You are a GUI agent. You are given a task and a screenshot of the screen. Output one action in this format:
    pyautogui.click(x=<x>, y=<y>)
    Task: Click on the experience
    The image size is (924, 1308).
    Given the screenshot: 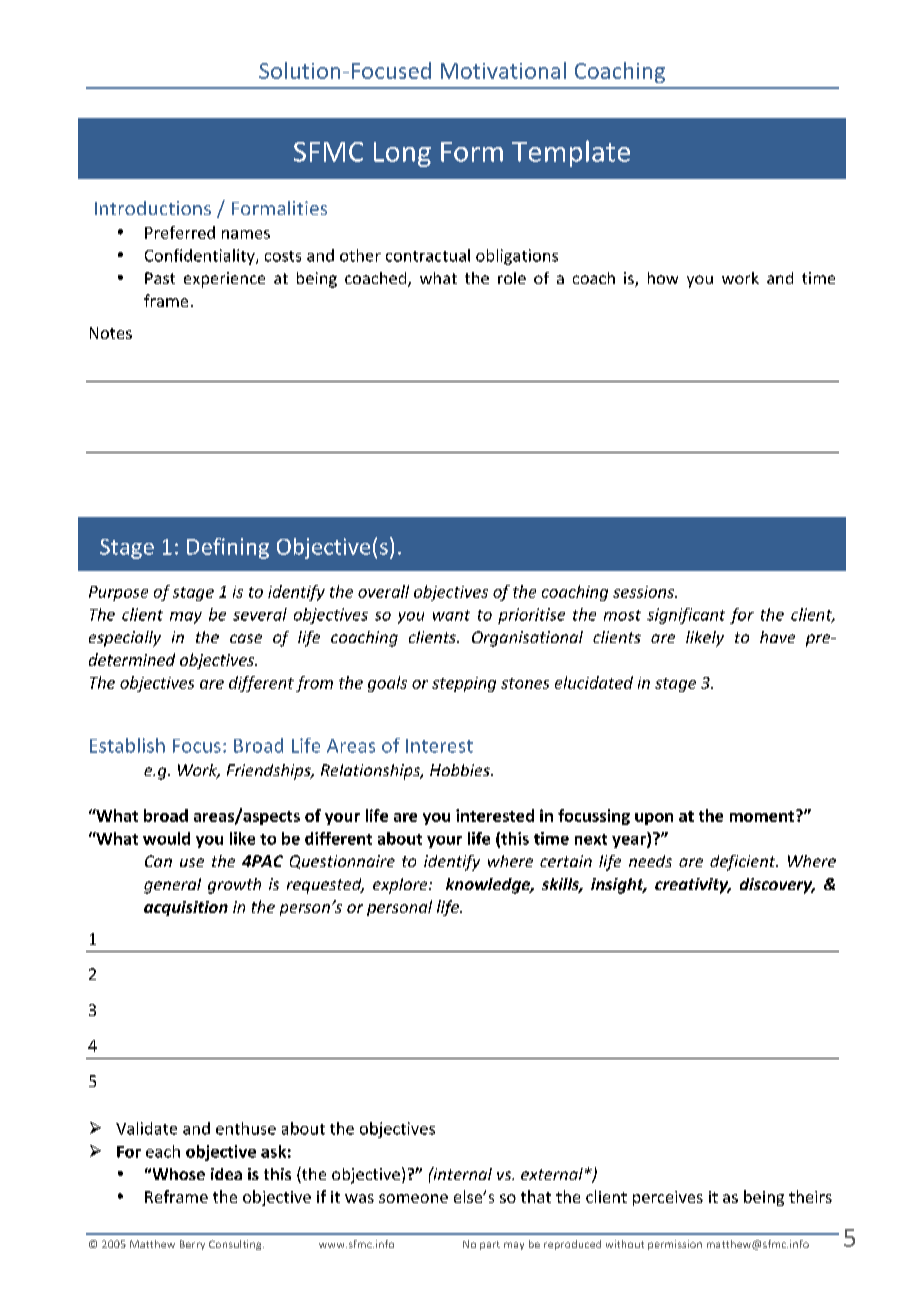 What is the action you would take?
    pyautogui.click(x=224, y=280)
